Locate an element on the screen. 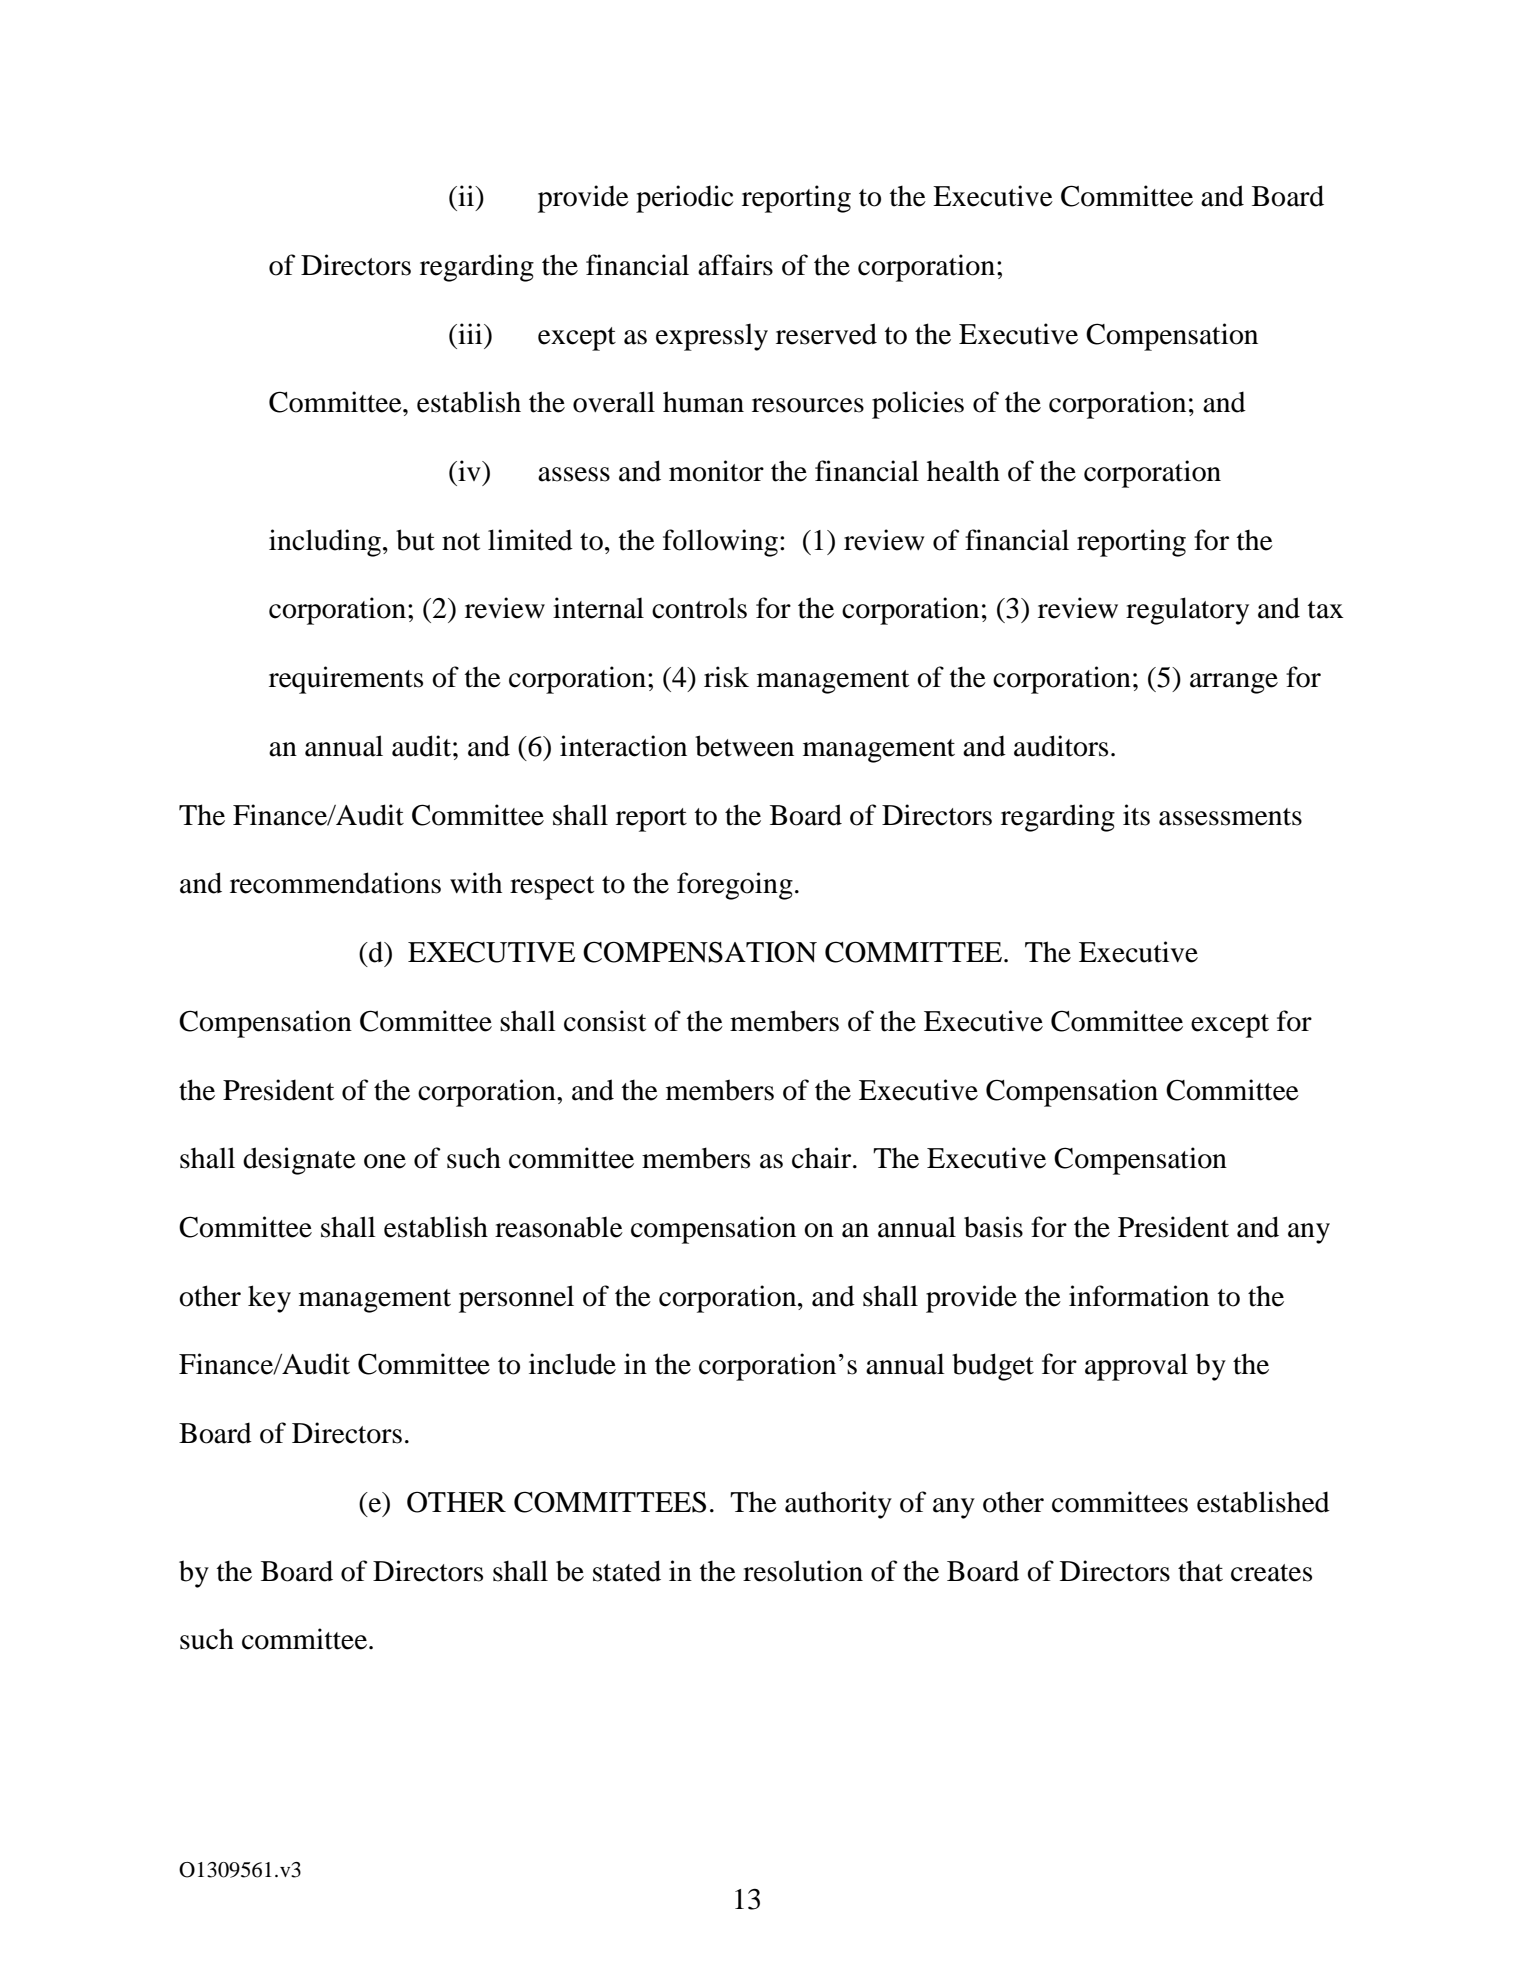 This screenshot has height=1972, width=1524. its is located at coordinates (1136, 815).
